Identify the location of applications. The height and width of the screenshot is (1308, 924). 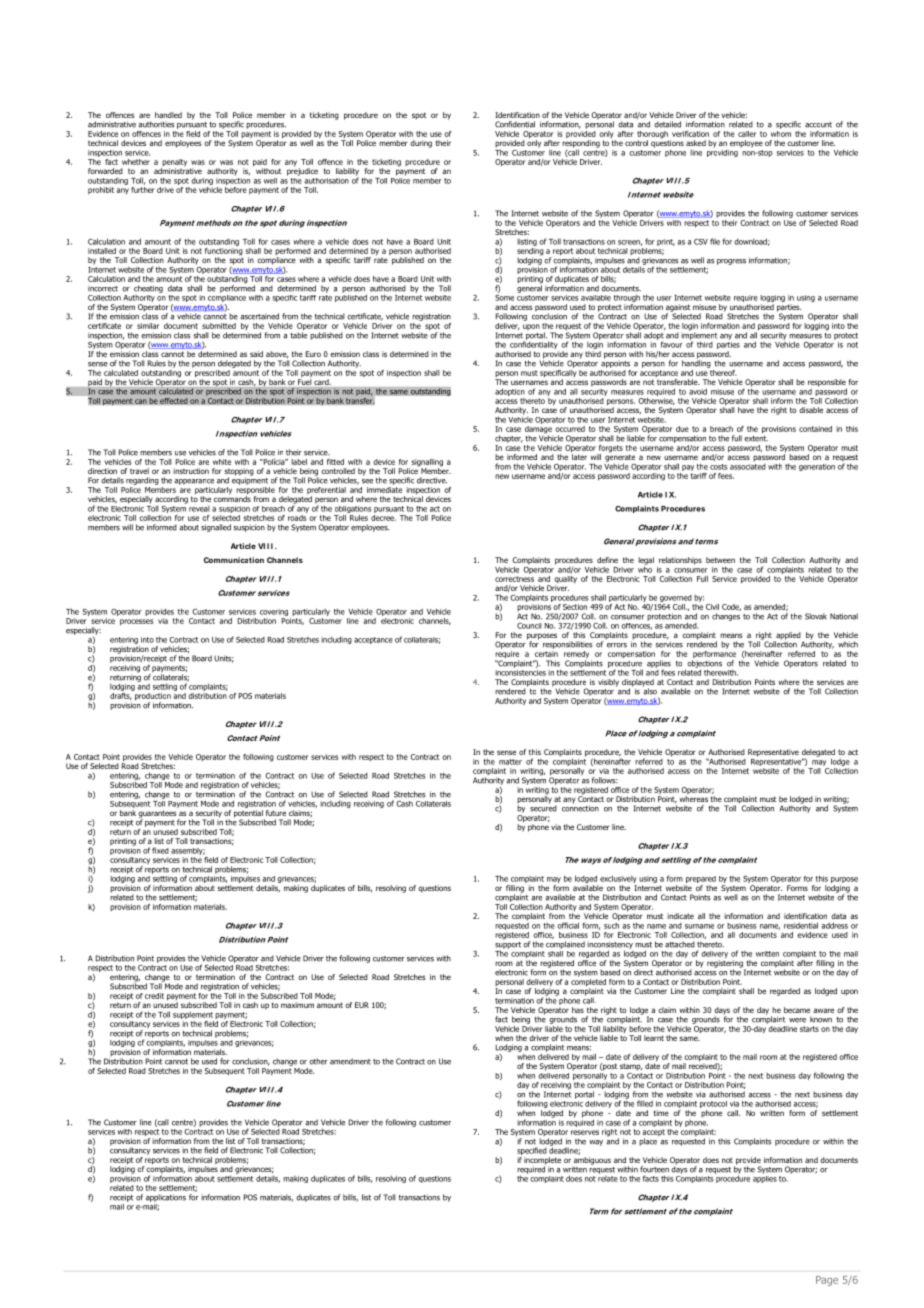
(166, 1198).
